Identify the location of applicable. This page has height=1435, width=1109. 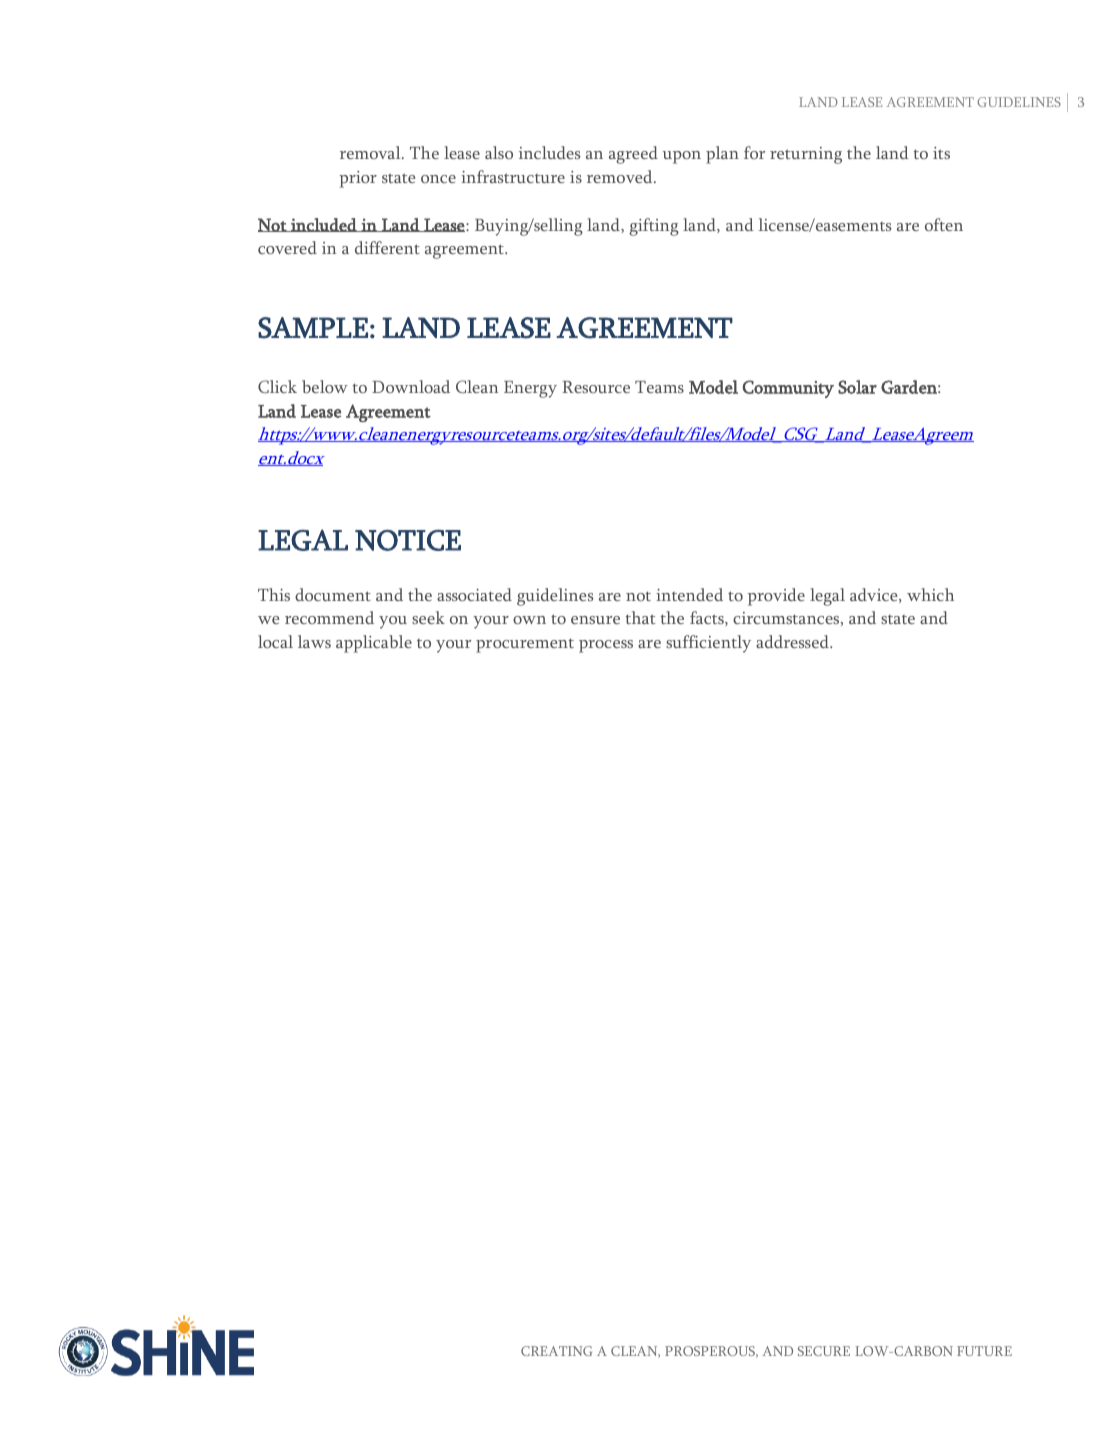
(374, 644).
